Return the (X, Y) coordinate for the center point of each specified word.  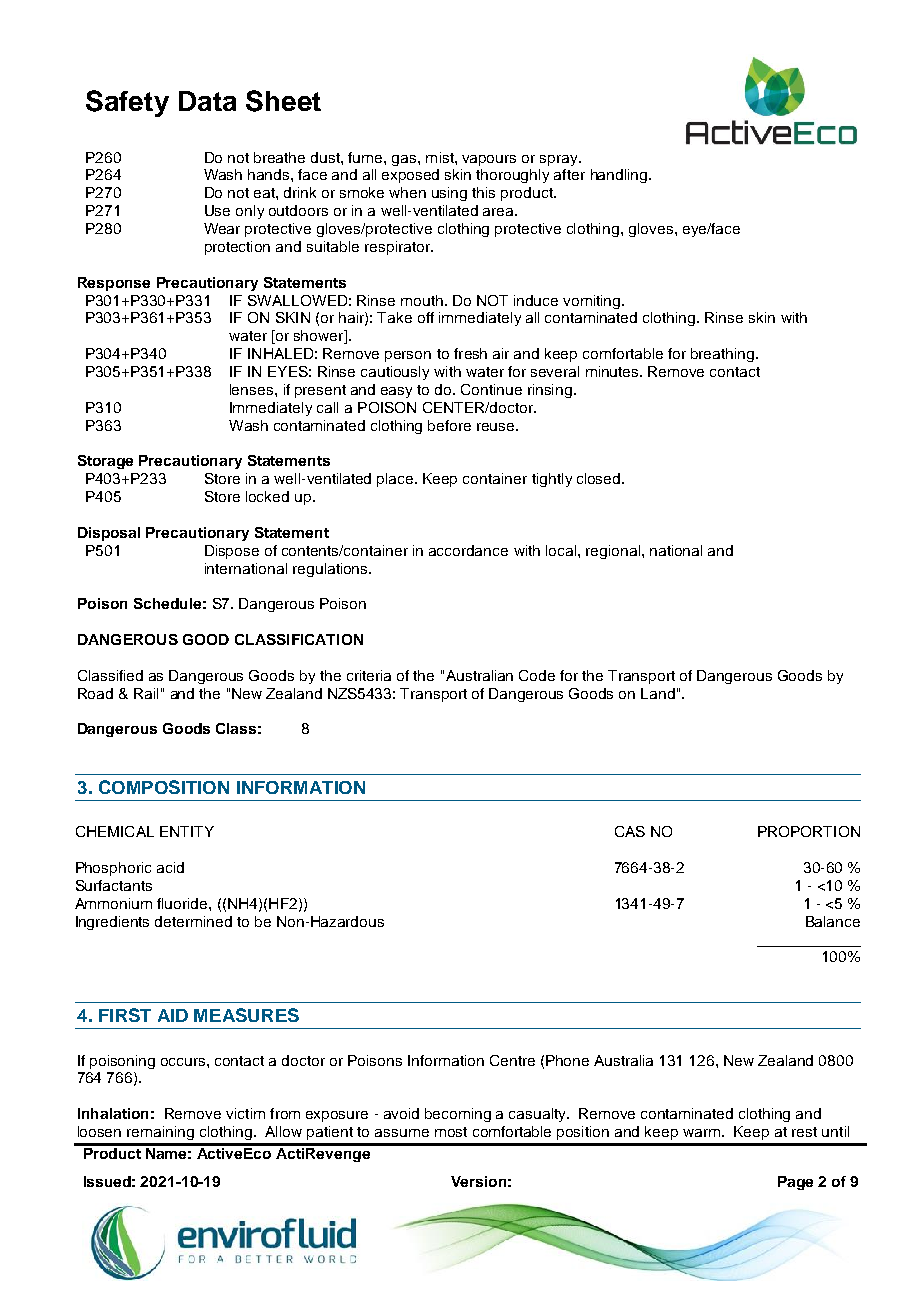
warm (701, 1133)
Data (207, 101)
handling (620, 176)
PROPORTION (809, 831)
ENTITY (187, 831)
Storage (105, 462)
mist (441, 157)
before (449, 425)
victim (245, 1113)
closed (600, 478)
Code (537, 675)
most (451, 1132)
